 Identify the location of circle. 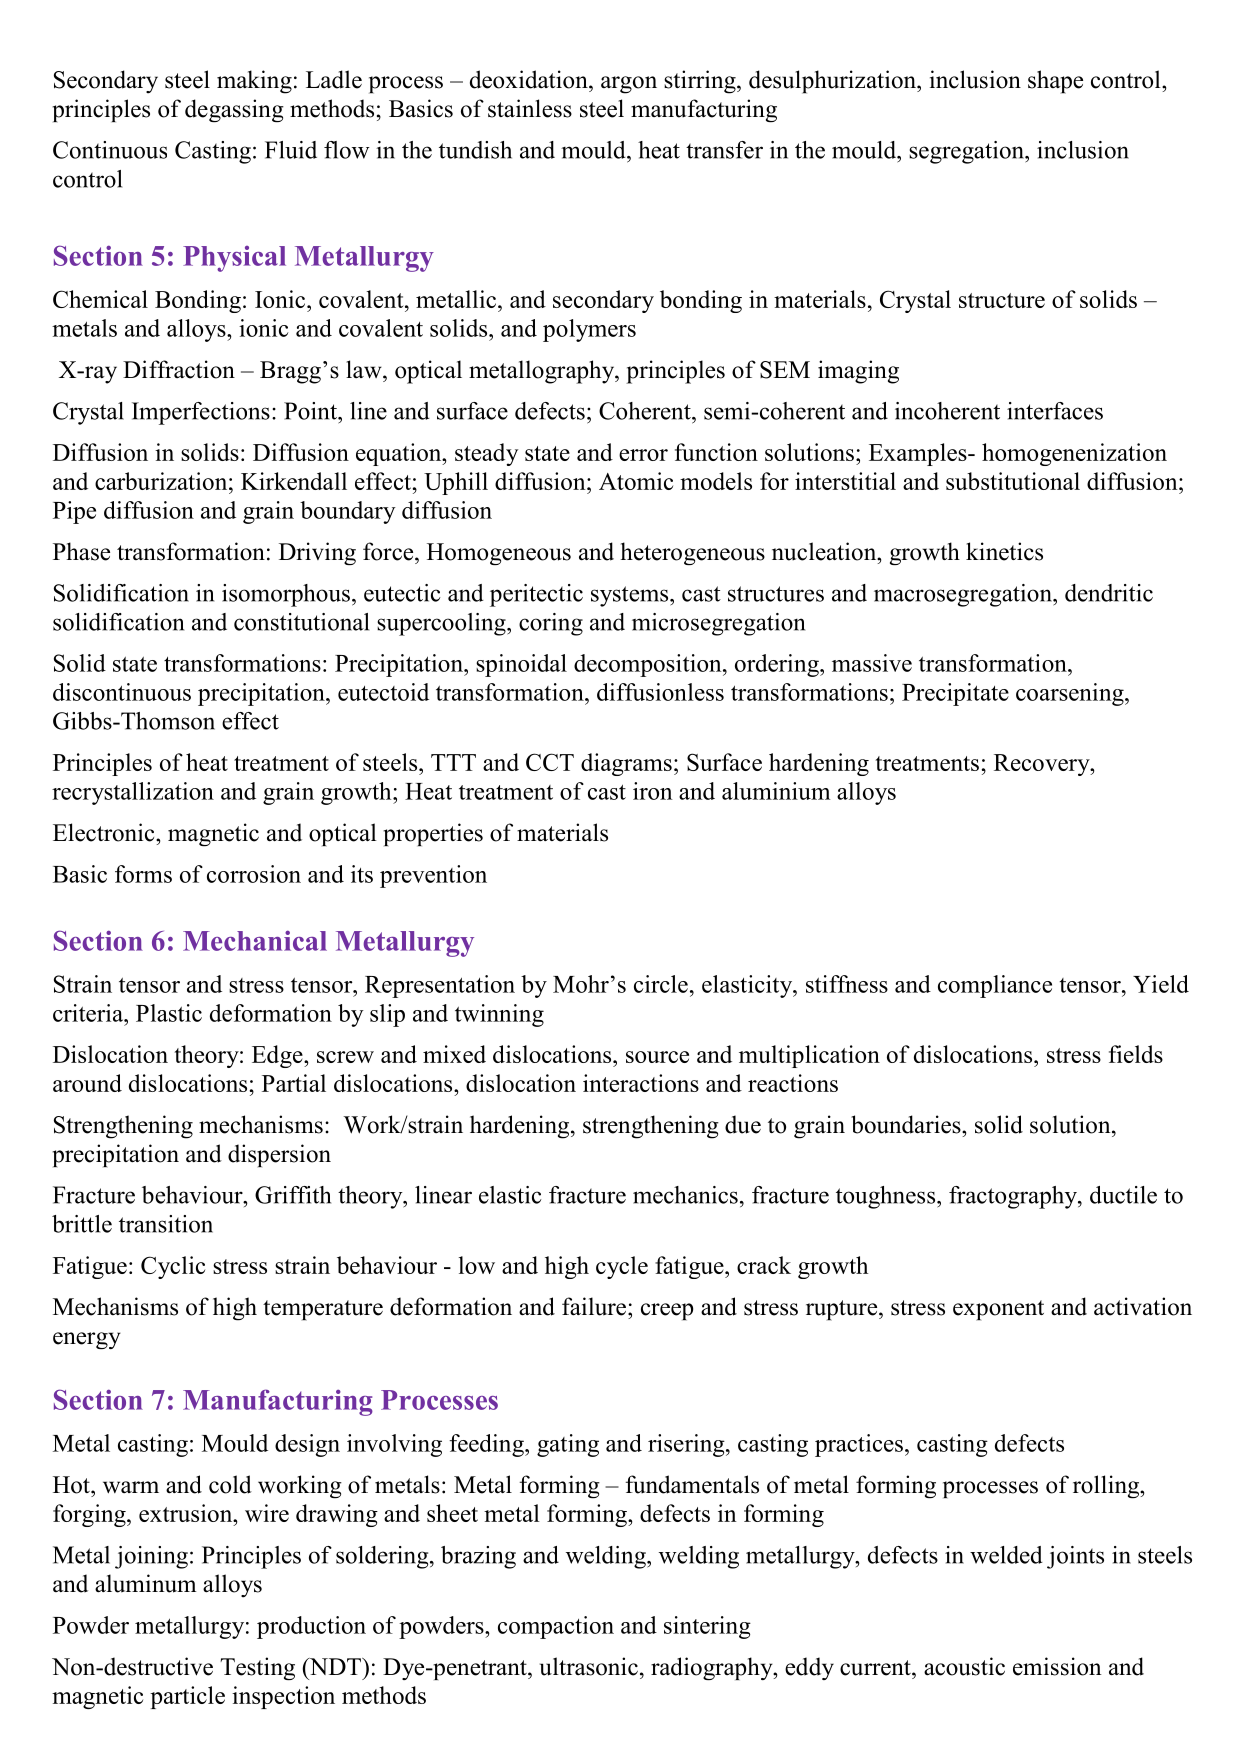
(661, 984).
